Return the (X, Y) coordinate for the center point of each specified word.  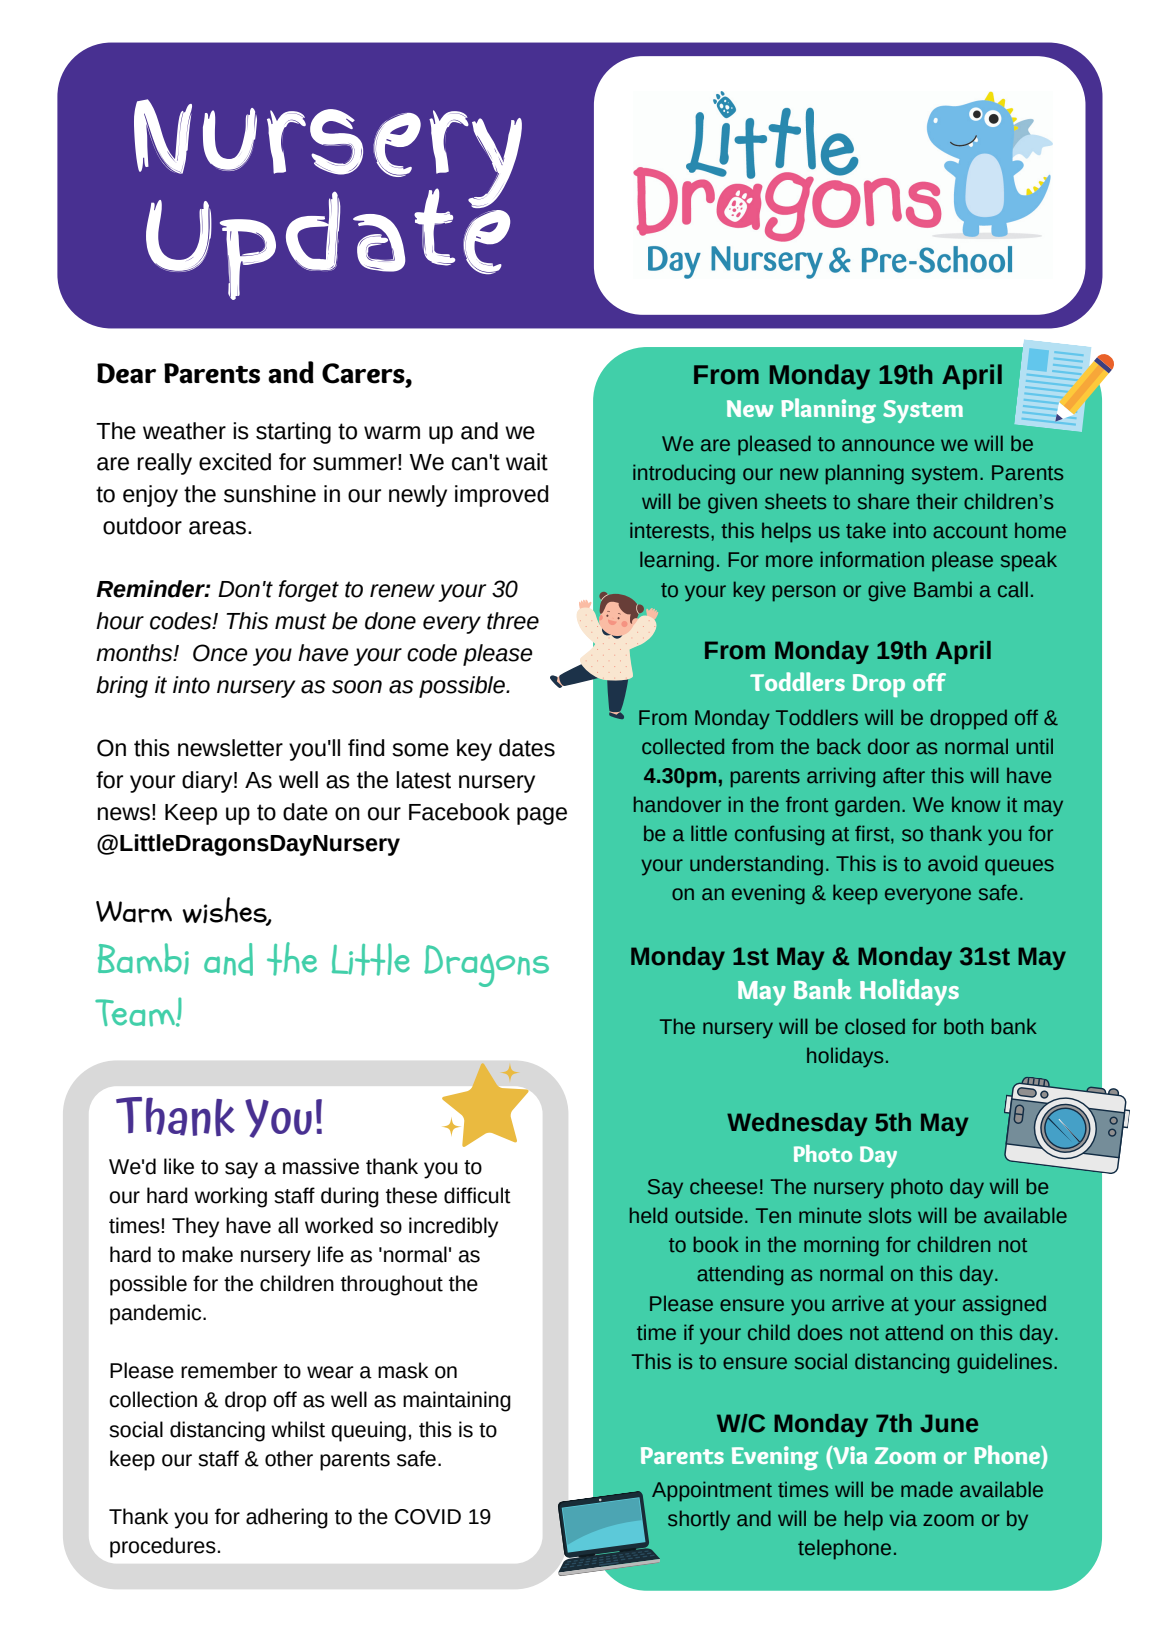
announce (888, 445)
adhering (287, 1518)
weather (184, 431)
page (542, 816)
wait (527, 462)
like (179, 1166)
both (963, 1026)
